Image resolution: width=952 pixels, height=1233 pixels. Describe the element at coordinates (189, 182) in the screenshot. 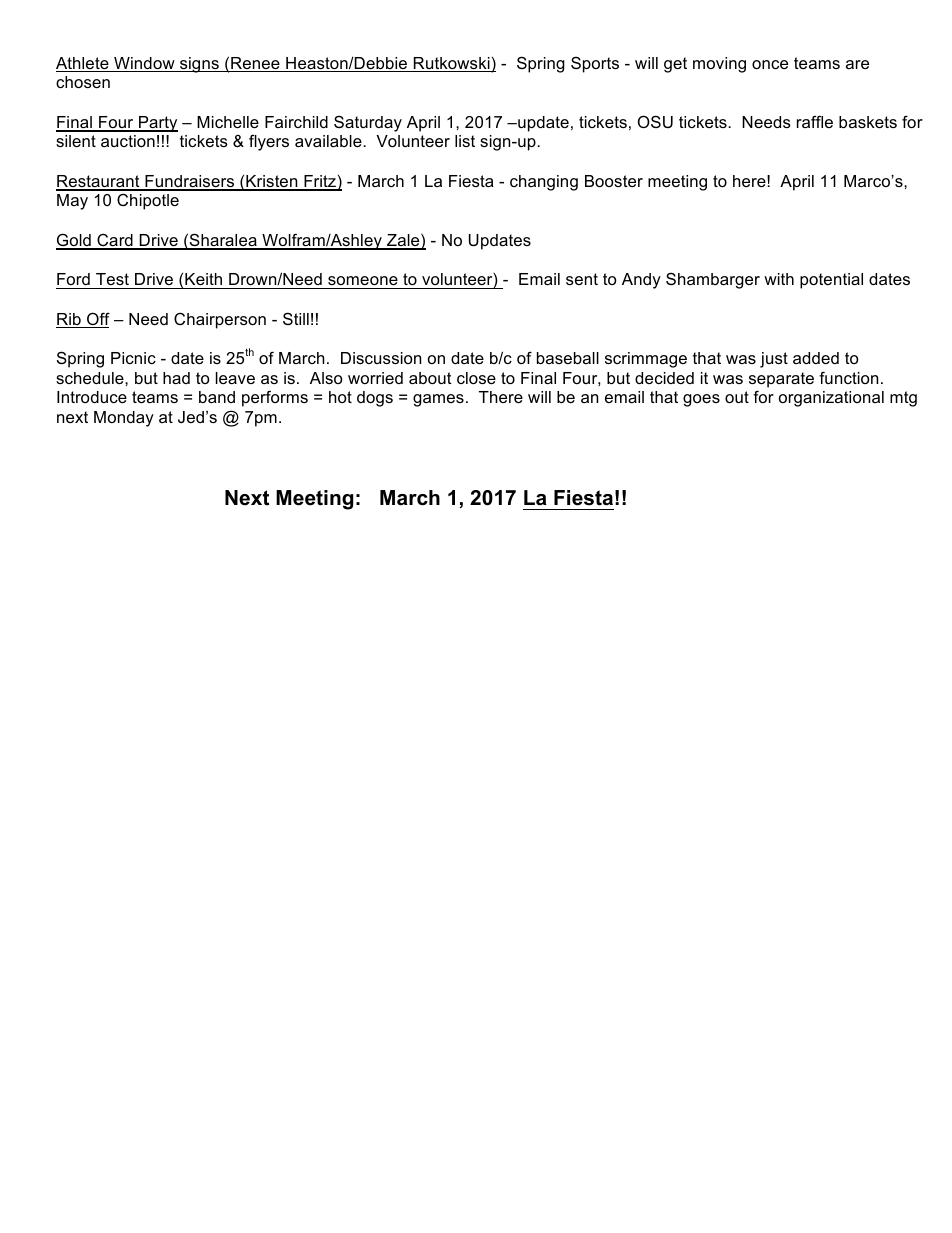

I see `Fundraisers` at that location.
